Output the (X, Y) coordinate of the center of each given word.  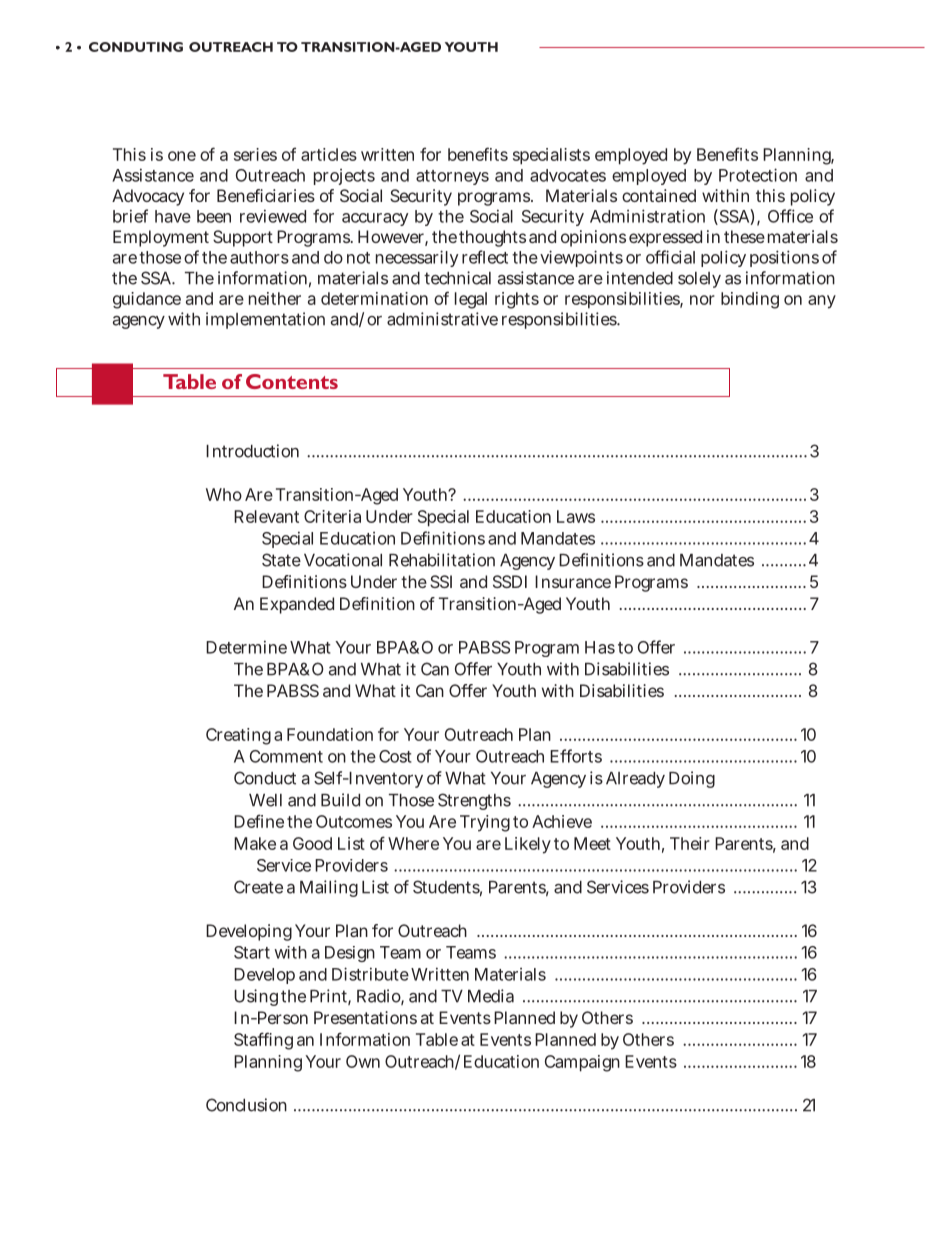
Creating (238, 736)
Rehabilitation (442, 560)
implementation (265, 320)
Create (258, 887)
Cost (395, 756)
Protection (758, 175)
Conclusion (246, 1105)
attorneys (452, 177)
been (214, 216)
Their (690, 843)
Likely (528, 845)
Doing (692, 779)
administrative (442, 319)
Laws (576, 516)
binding (750, 300)
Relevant (266, 516)
